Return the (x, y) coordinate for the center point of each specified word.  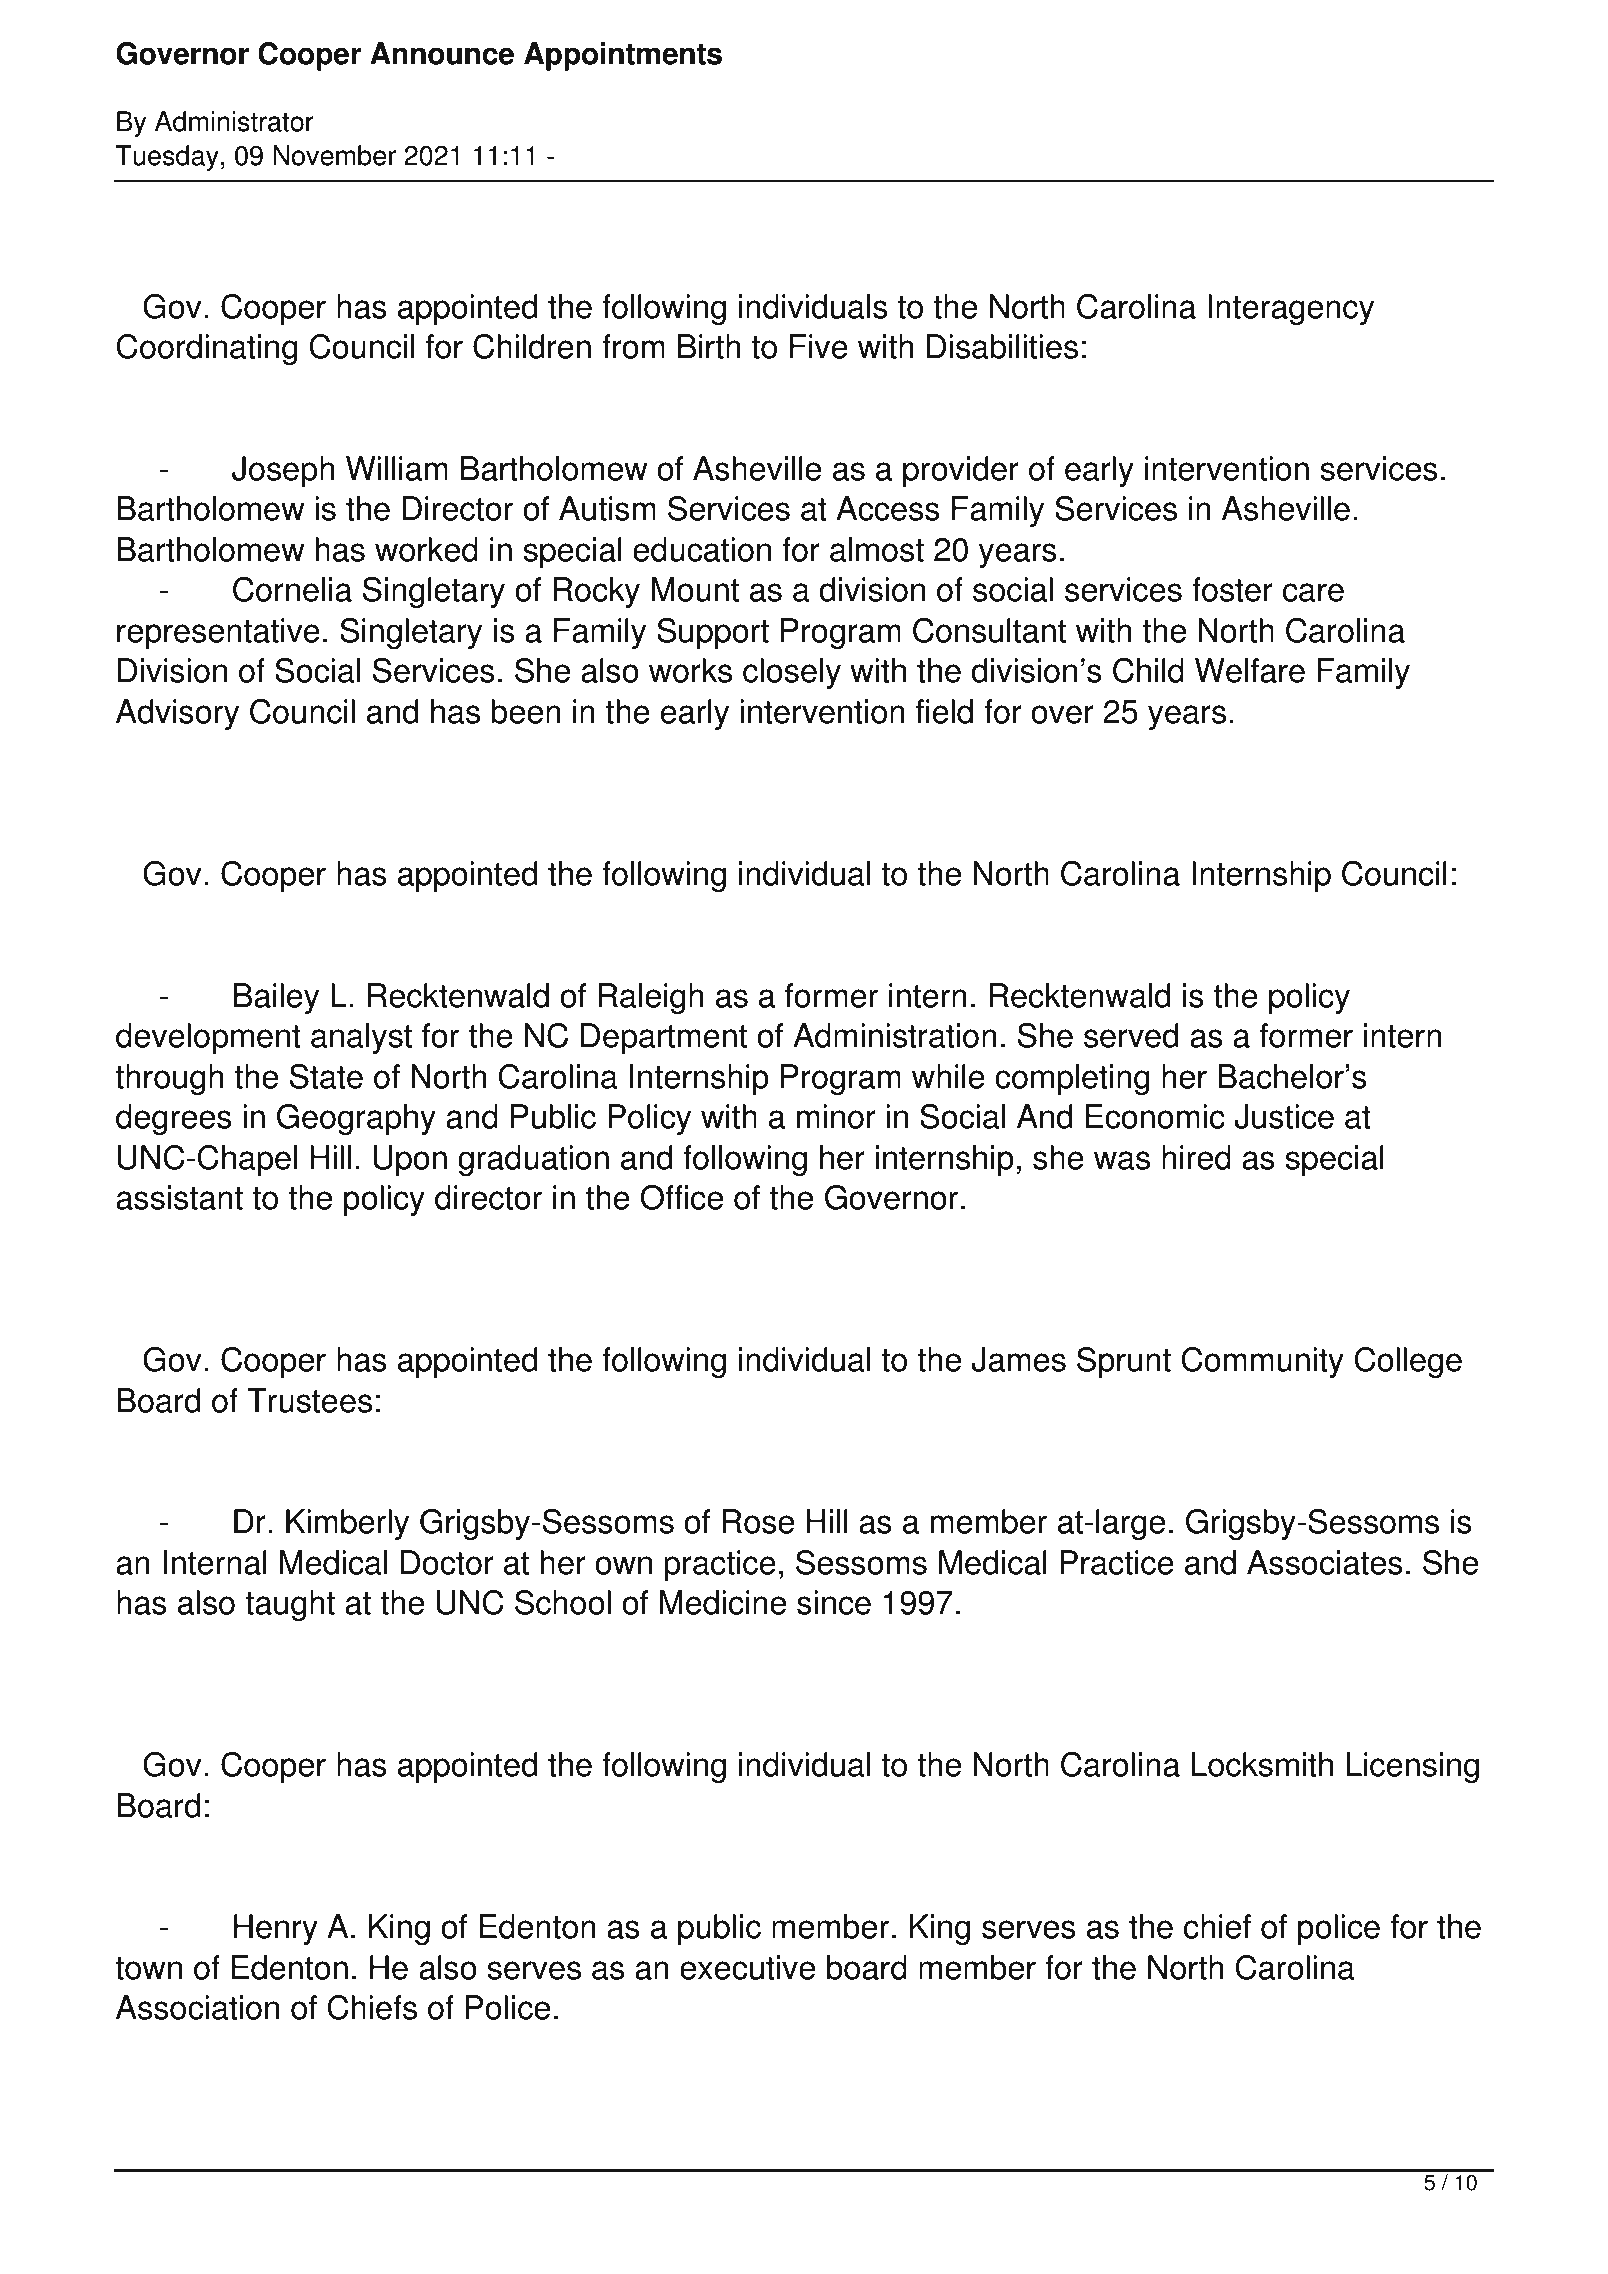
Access (888, 508)
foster (1232, 589)
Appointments (623, 56)
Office (681, 1197)
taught (290, 1605)
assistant (179, 1197)
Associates (1325, 1562)
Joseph (283, 471)
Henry (276, 1929)
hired (1196, 1157)
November (334, 155)
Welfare (1250, 670)
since (834, 1602)
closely (792, 673)
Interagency (1291, 309)
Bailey (276, 998)
